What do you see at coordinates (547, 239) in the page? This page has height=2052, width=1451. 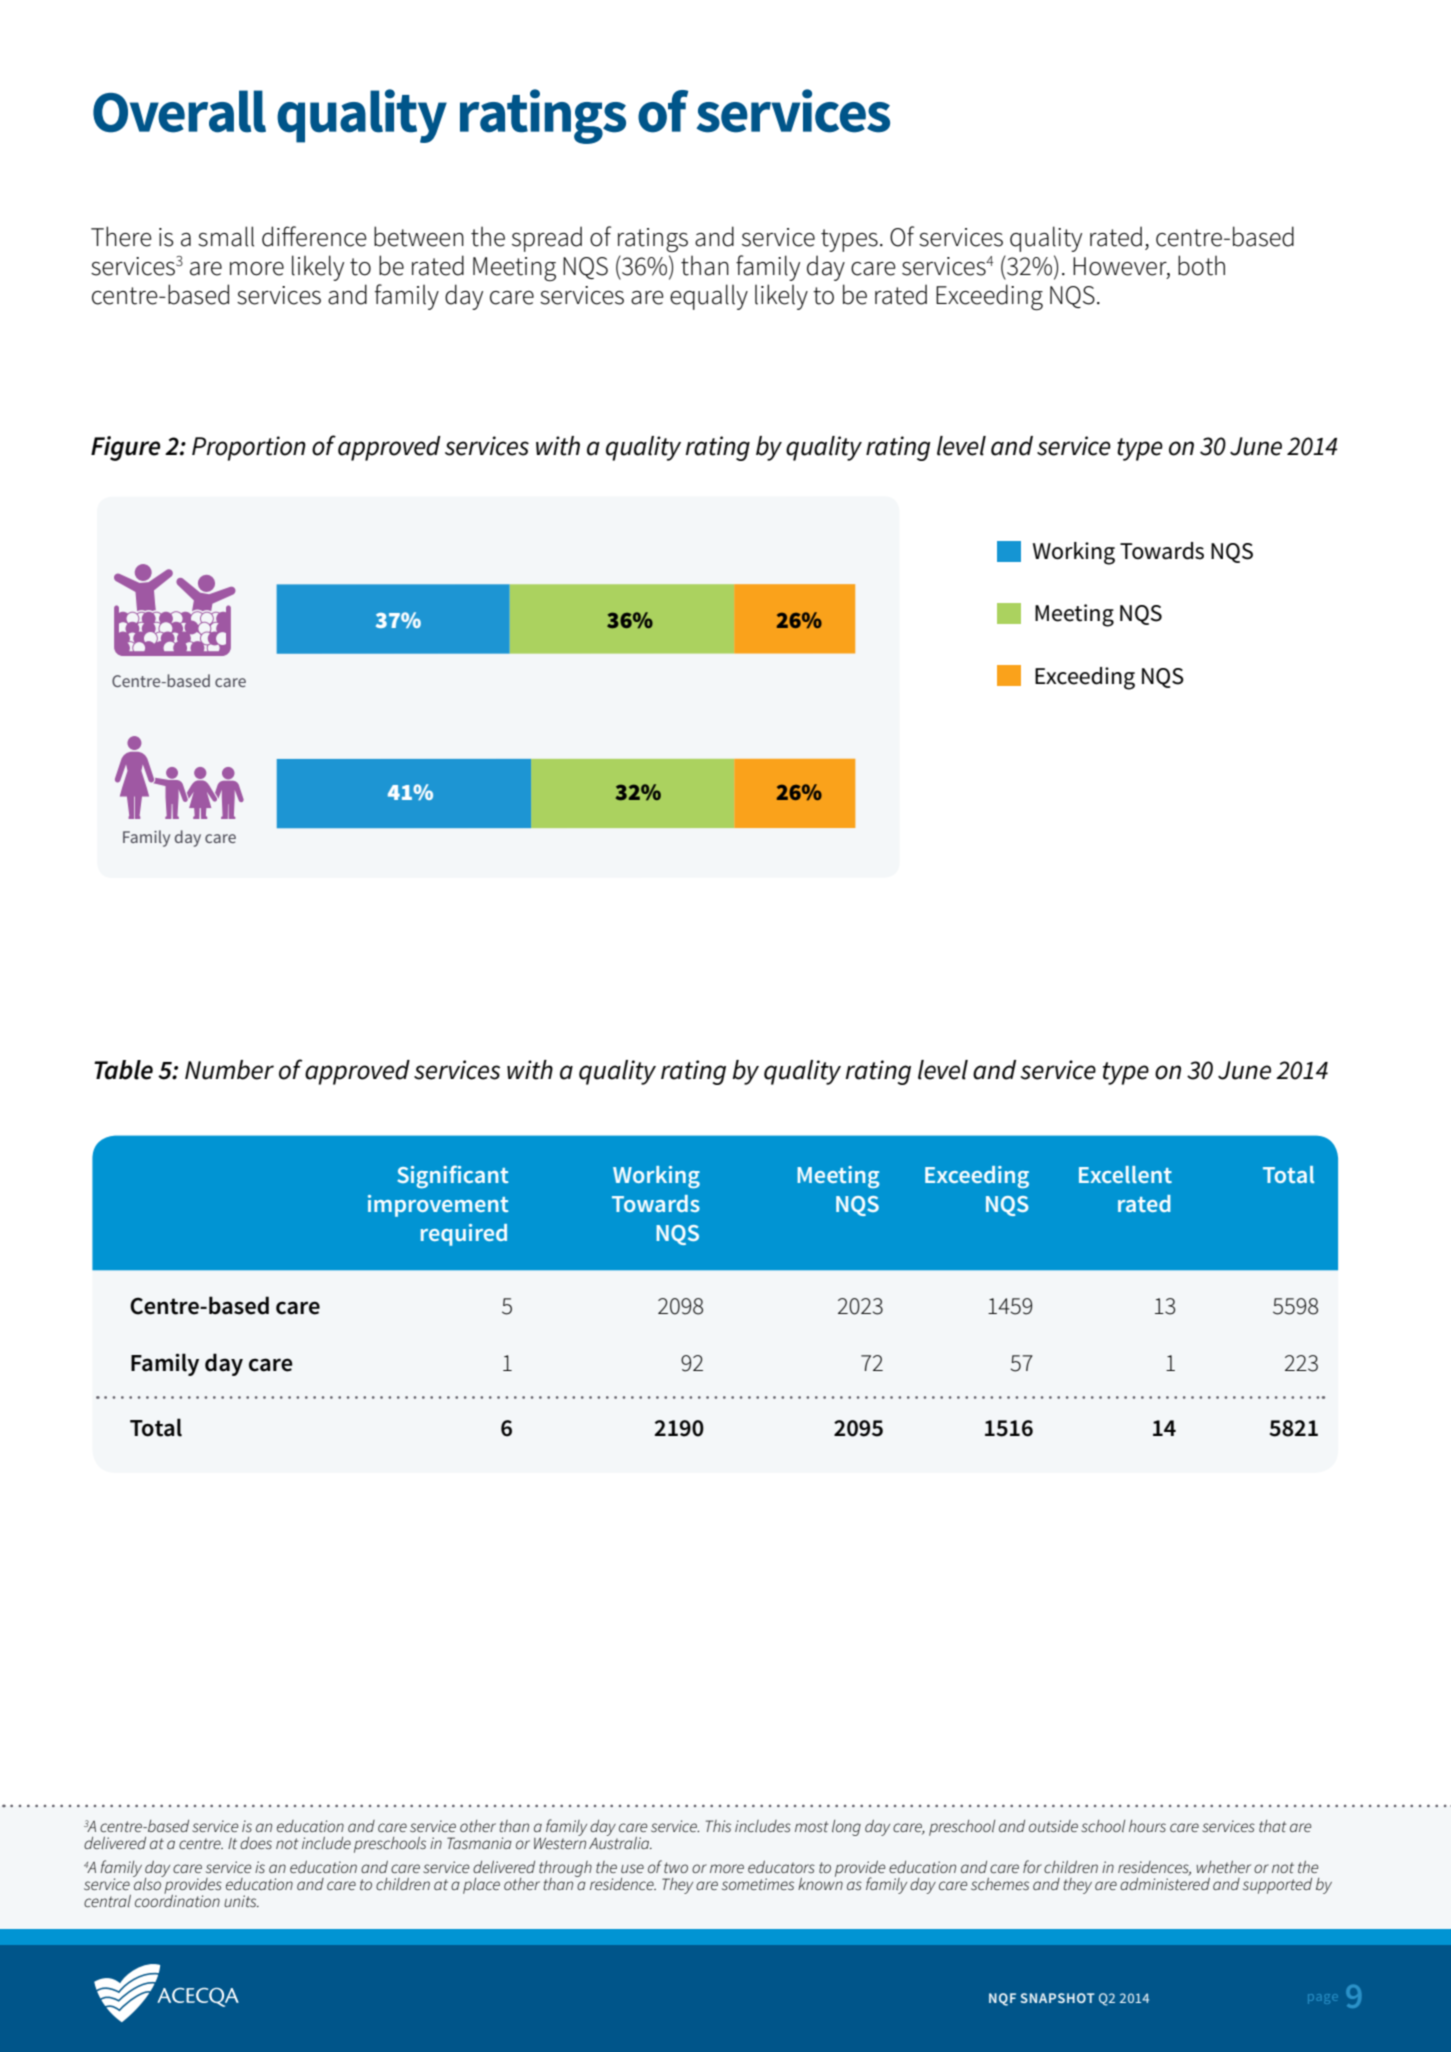 I see `spread` at bounding box center [547, 239].
